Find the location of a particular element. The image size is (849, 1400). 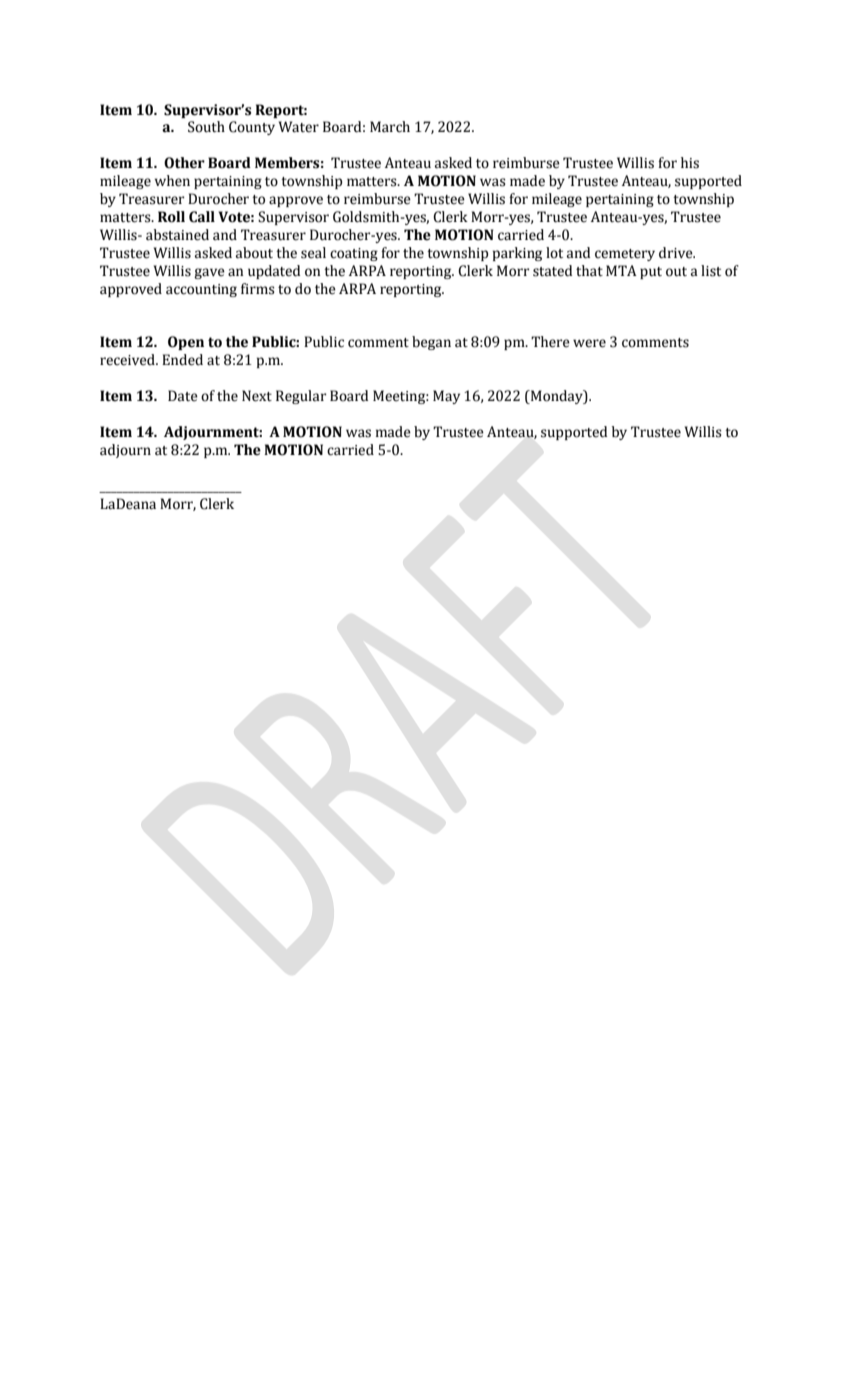

Next is located at coordinates (257, 396).
